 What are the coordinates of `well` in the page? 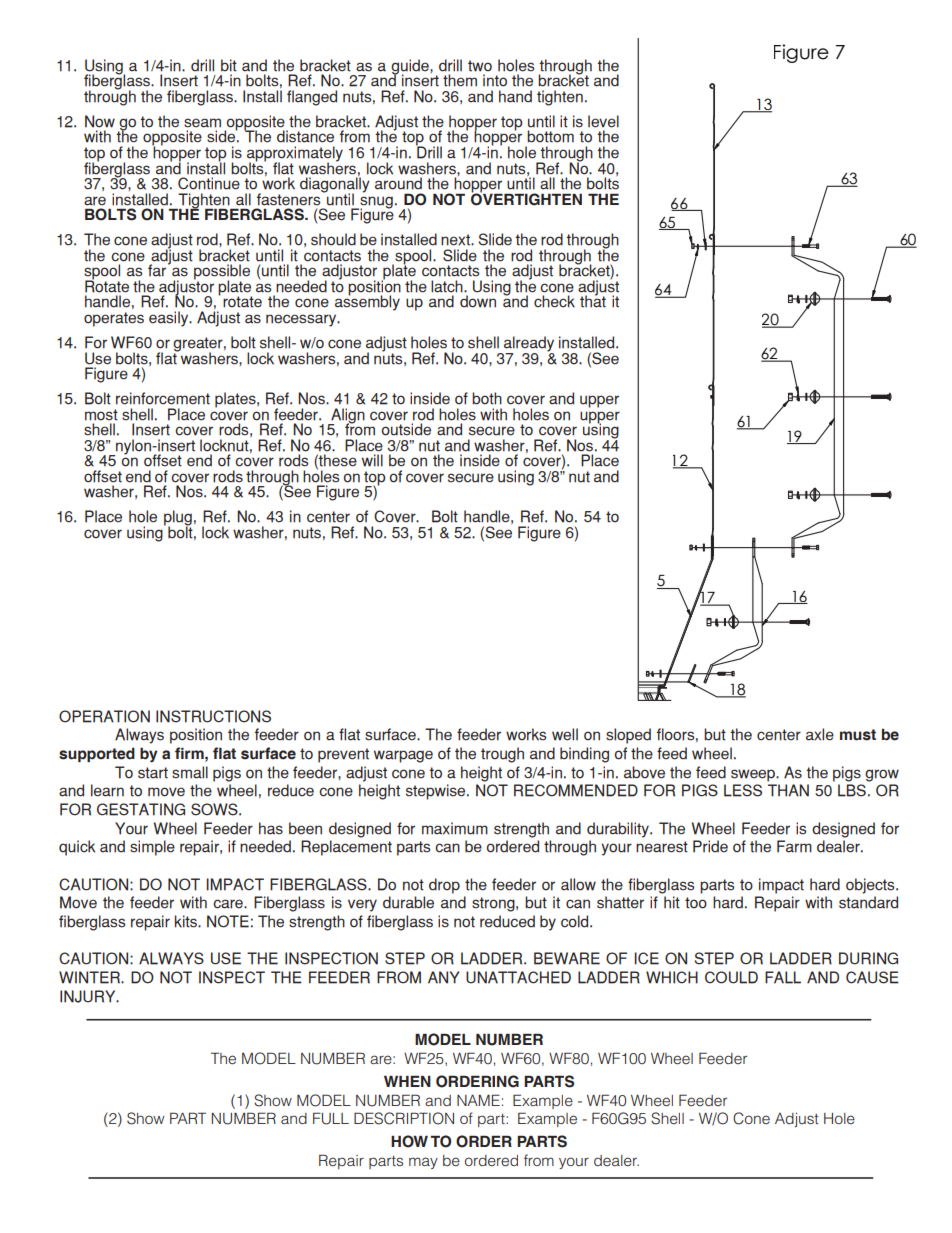 It's located at (565, 734).
